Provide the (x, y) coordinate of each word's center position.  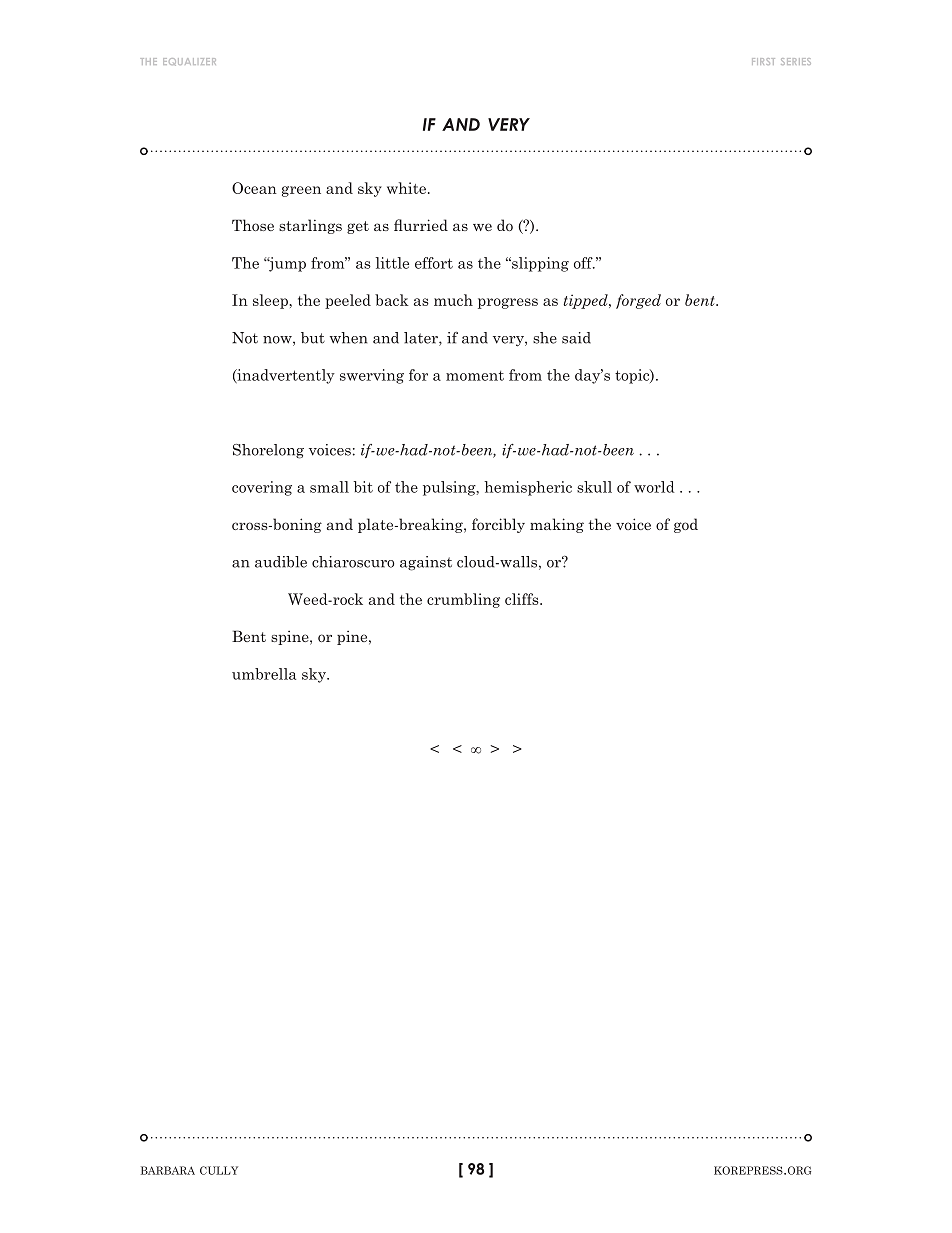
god (686, 525)
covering (262, 488)
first (763, 61)
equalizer (189, 62)
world (654, 487)
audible (281, 562)
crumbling (463, 600)
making (557, 525)
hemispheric (528, 488)
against (426, 563)
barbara (168, 1170)
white (408, 188)
